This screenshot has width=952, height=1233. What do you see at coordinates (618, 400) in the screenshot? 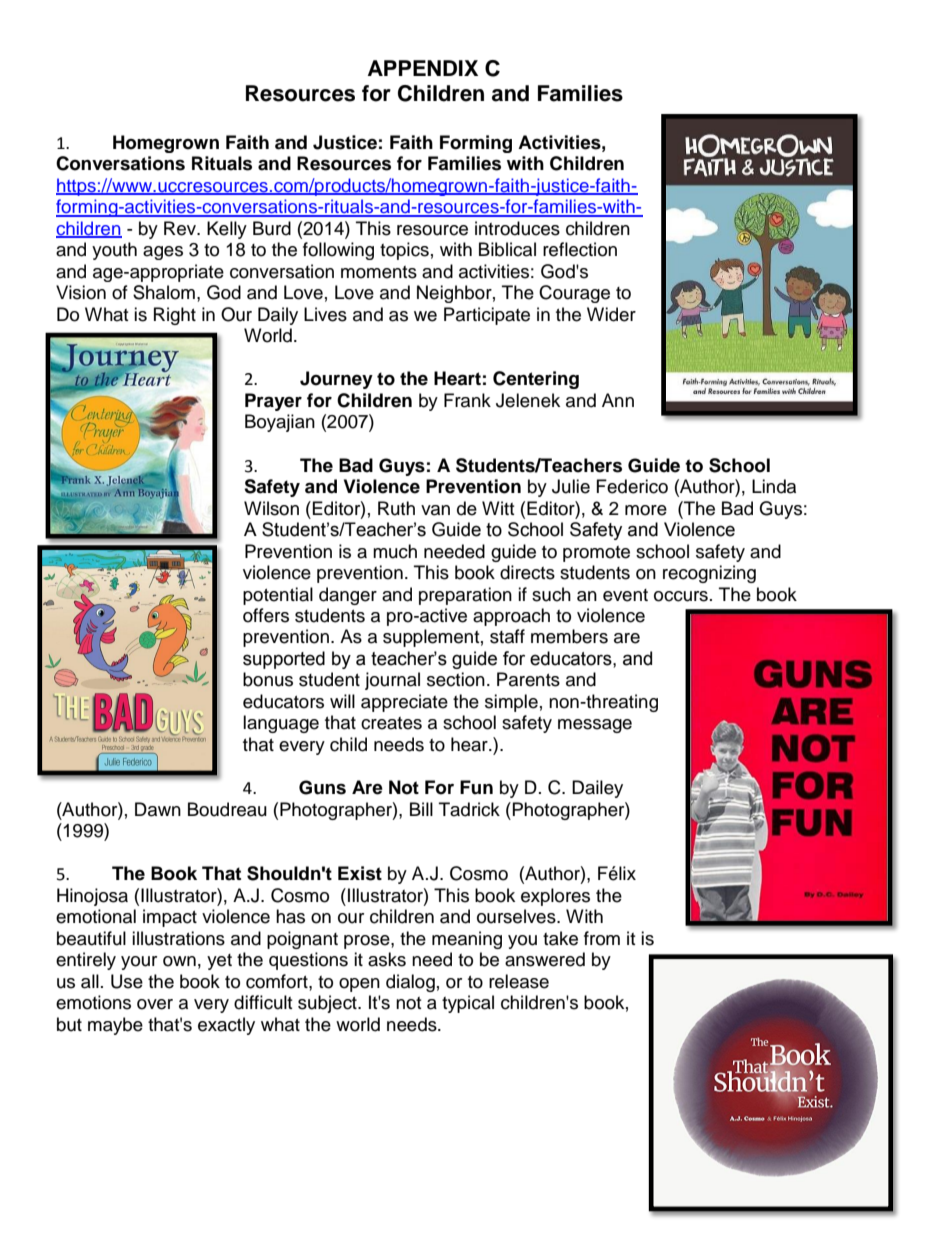
I see `Ann` at bounding box center [618, 400].
